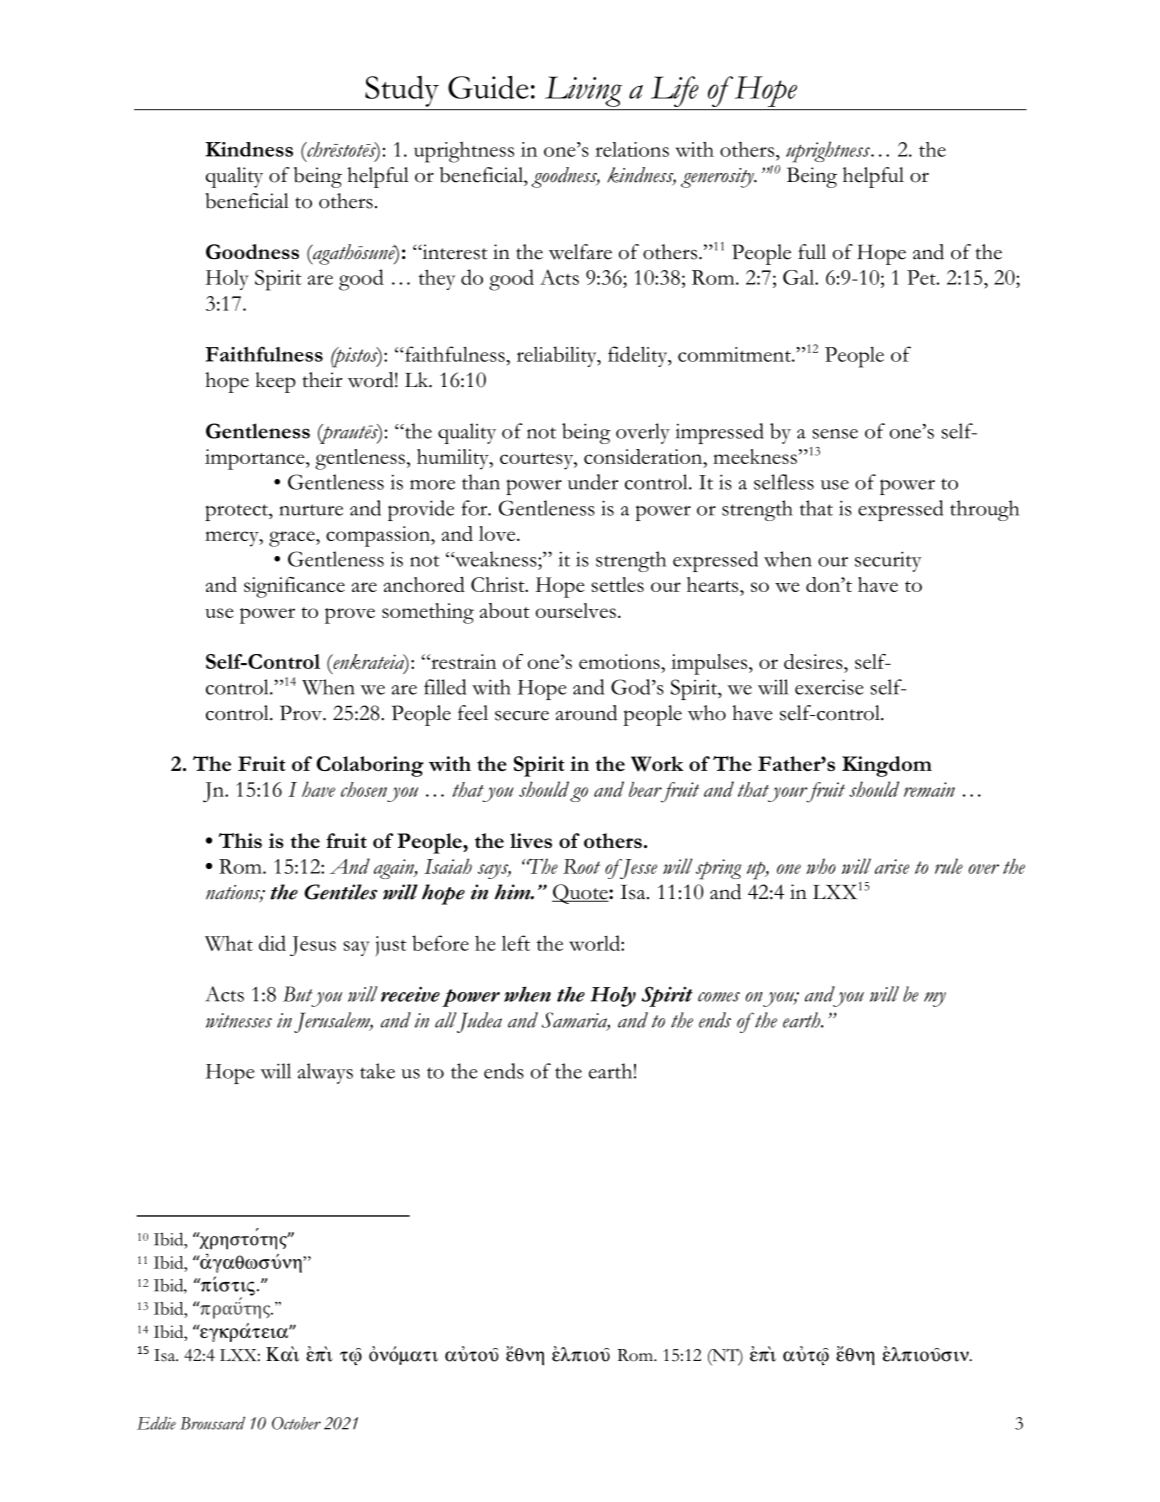 The width and height of the screenshot is (1160, 1502). What do you see at coordinates (276, 382) in the screenshot?
I see `keep` at bounding box center [276, 382].
